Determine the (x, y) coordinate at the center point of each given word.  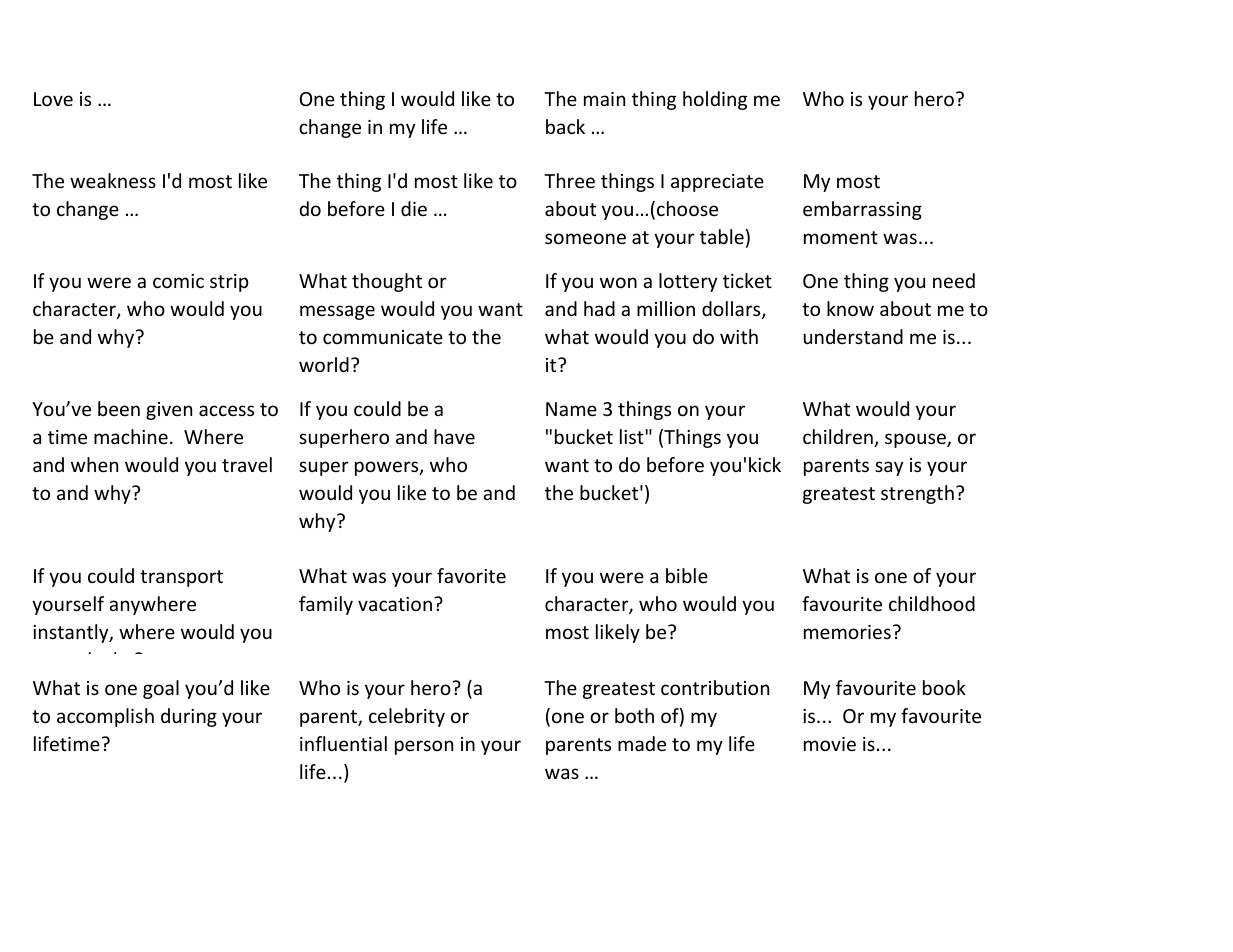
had (599, 308)
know (850, 308)
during (189, 717)
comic (178, 281)
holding (715, 100)
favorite (471, 575)
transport (181, 578)
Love (53, 99)
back (565, 126)
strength (917, 494)
